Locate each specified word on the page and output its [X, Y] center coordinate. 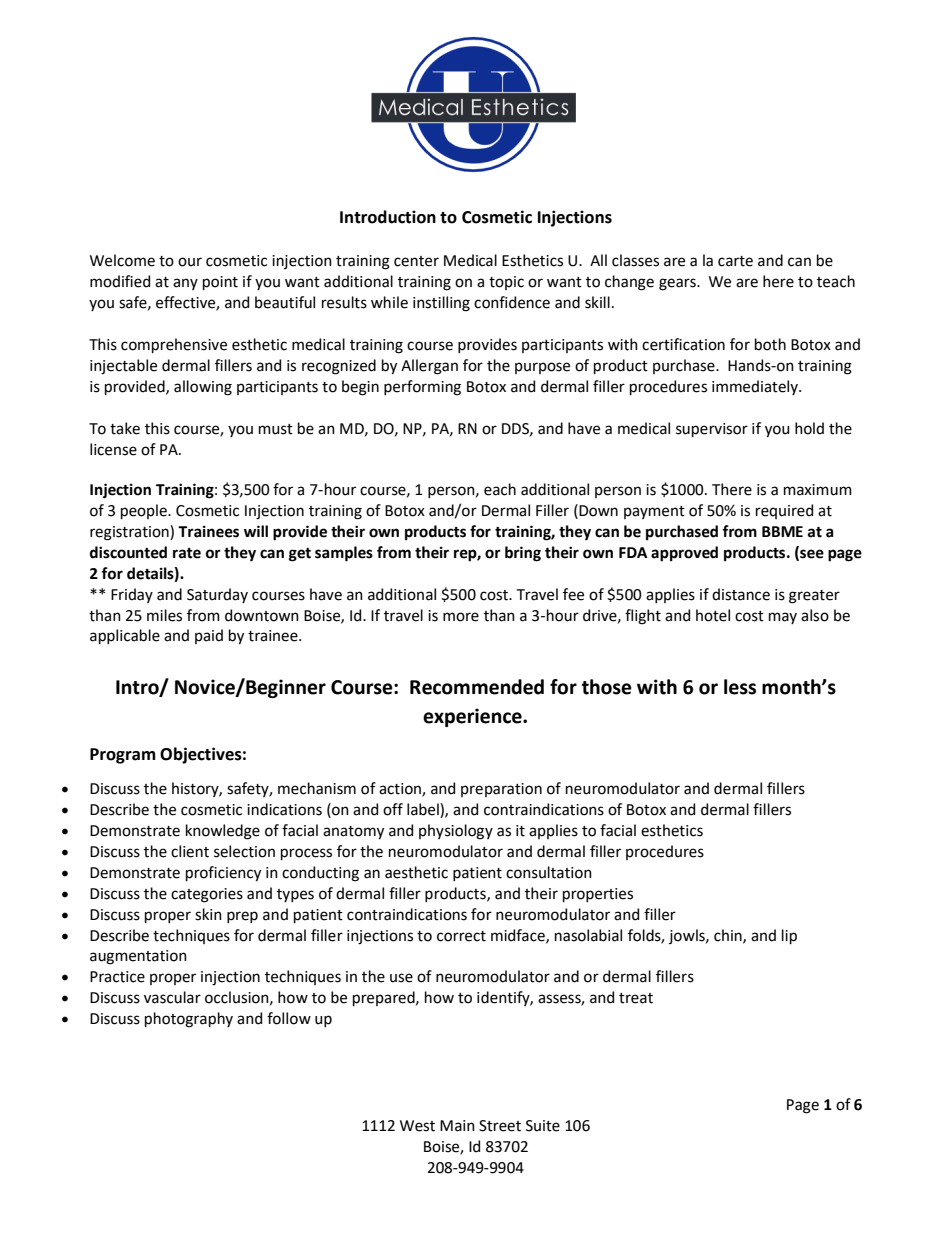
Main [457, 1126]
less [740, 687]
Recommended [477, 687]
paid [209, 636]
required [784, 511]
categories [207, 895]
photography [189, 1020]
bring [523, 554]
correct [461, 936]
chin [729, 936]
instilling [441, 304]
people [145, 511]
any [185, 284]
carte [735, 261]
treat [636, 998]
